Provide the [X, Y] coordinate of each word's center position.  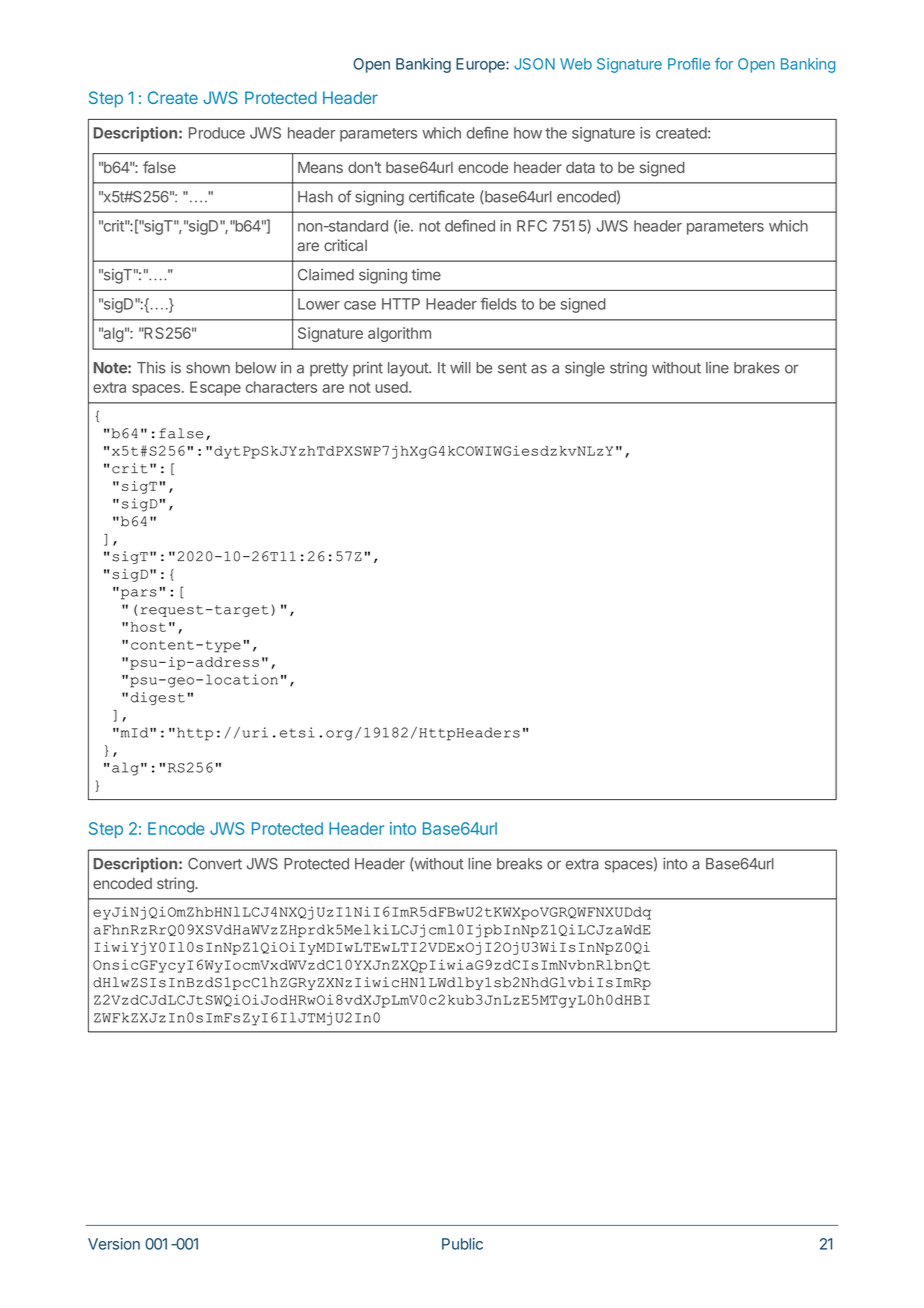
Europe [481, 65]
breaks [519, 864]
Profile [689, 64]
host [148, 627]
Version [114, 1244]
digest [158, 698]
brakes [757, 368]
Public [462, 1244]
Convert [215, 864]
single [585, 369]
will [460, 367]
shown [208, 368]
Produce [217, 133]
